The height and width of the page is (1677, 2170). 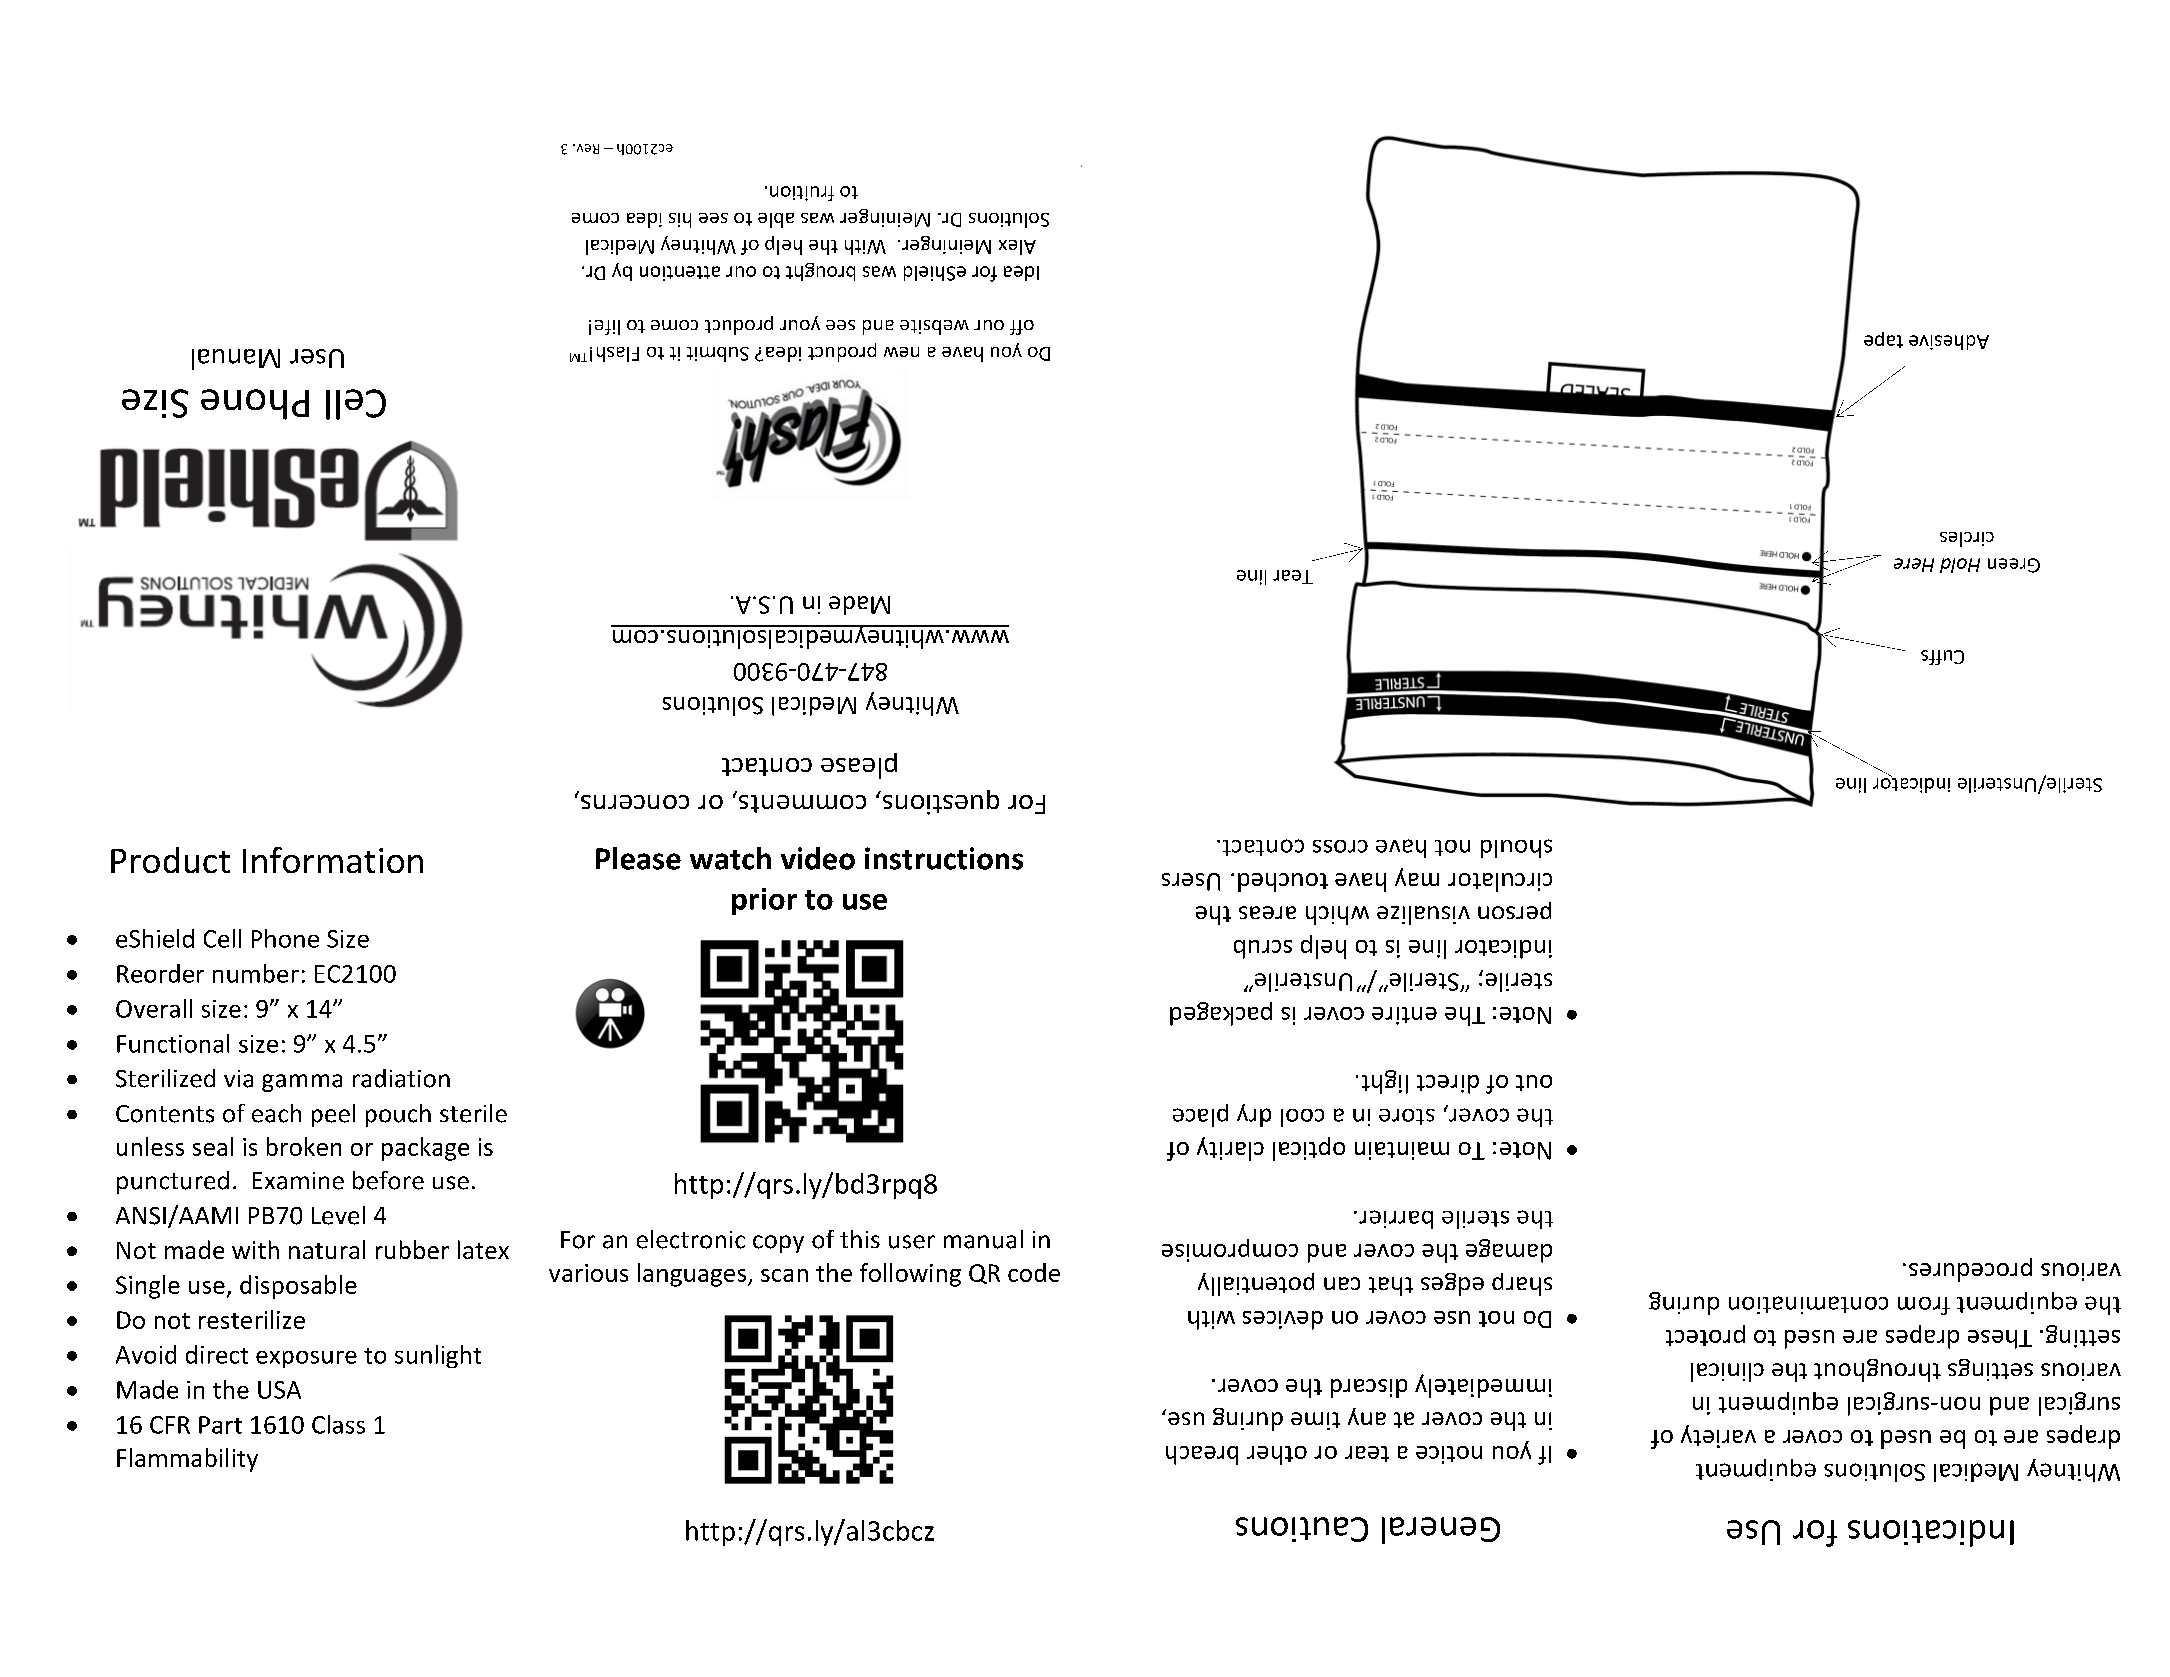 I want to click on Information, so click(x=333, y=860).
